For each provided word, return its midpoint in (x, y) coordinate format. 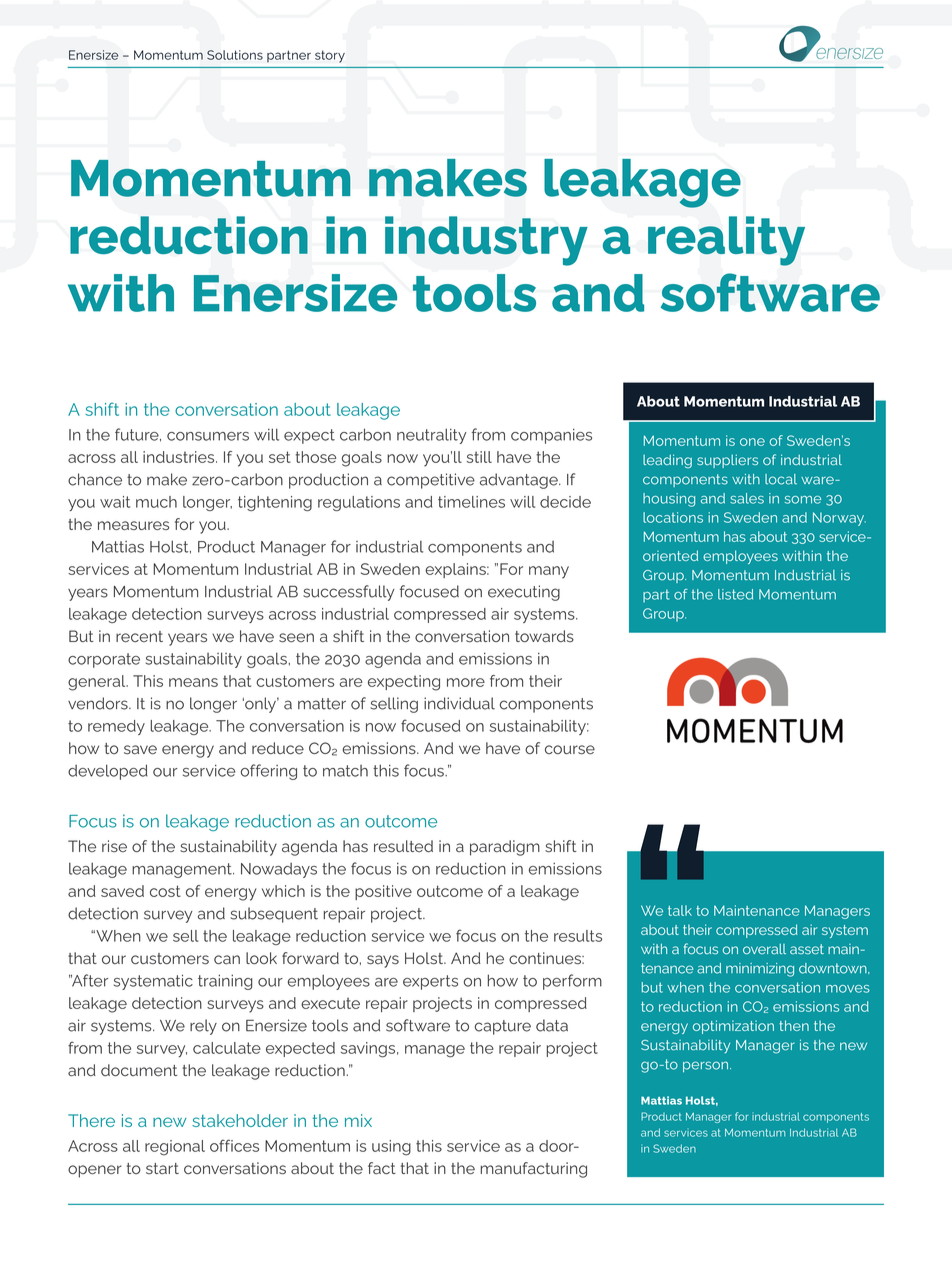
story (330, 56)
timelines (471, 502)
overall (764, 949)
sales (747, 498)
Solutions (235, 55)
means (193, 682)
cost (165, 891)
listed (735, 594)
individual (459, 703)
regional (175, 1148)
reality (726, 241)
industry (486, 241)
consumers (208, 436)
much (156, 502)
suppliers (727, 461)
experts (430, 982)
